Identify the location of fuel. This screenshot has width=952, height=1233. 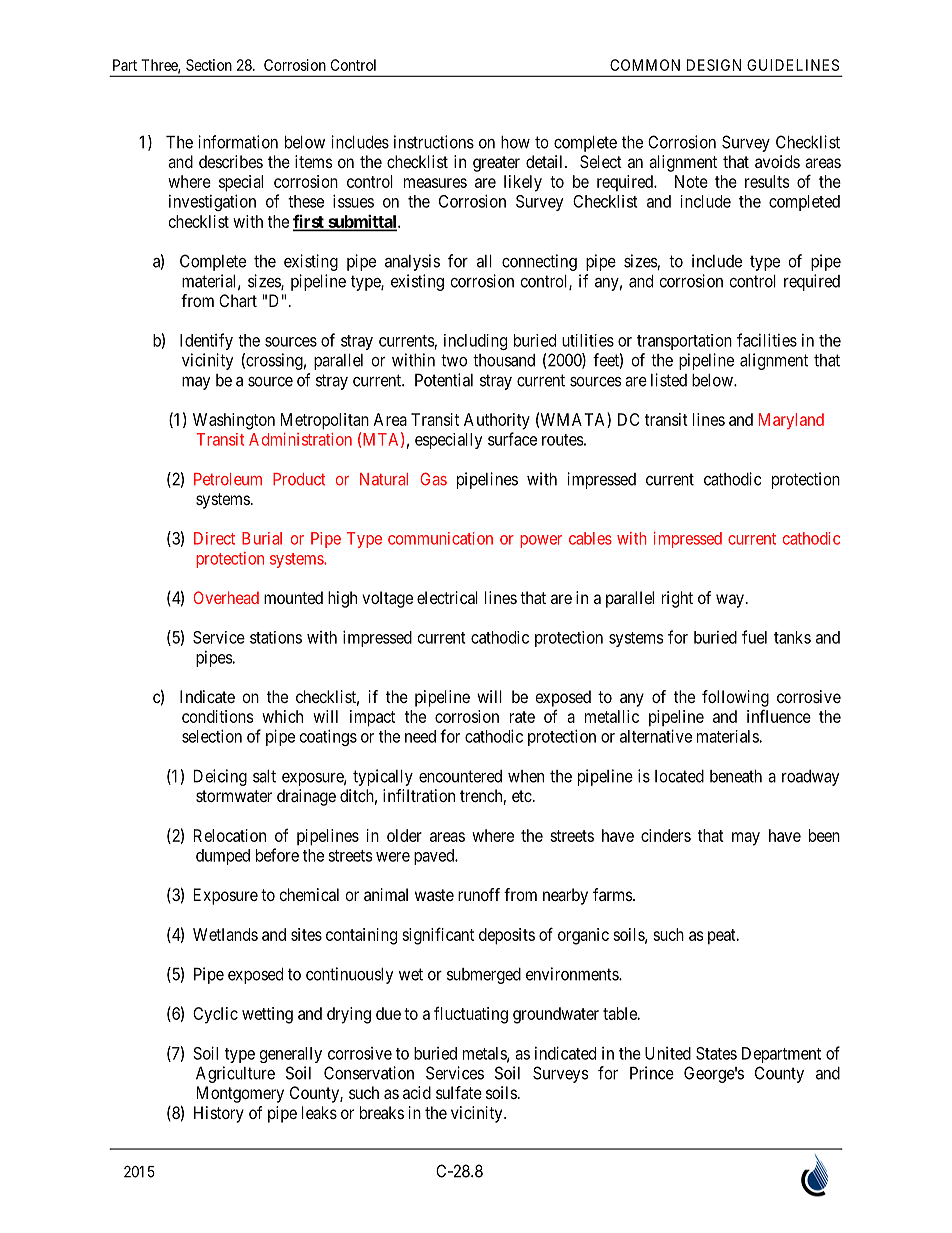
(754, 637).
